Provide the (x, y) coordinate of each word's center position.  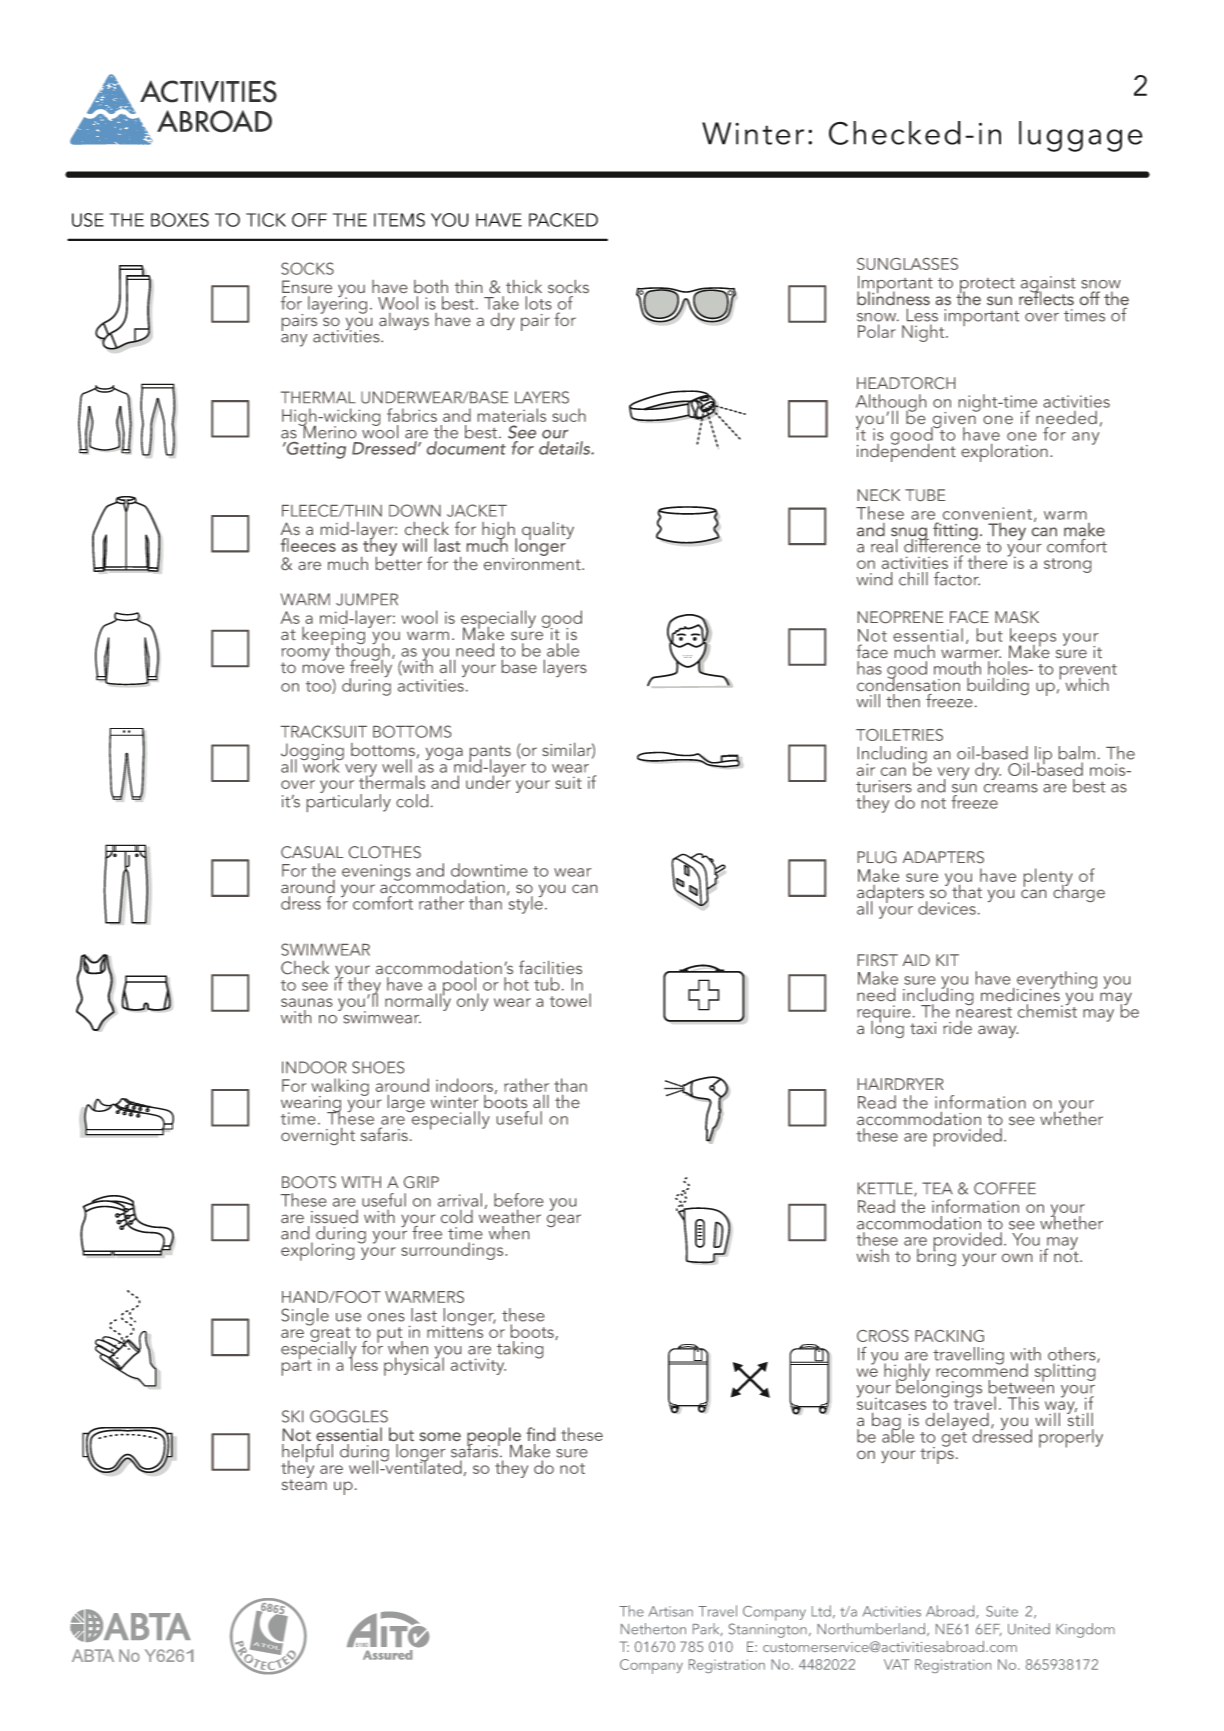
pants (490, 754)
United (1029, 1629)
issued (334, 1216)
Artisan (671, 1611)
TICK (266, 220)
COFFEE (1005, 1188)
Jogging (312, 753)
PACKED (563, 220)
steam (304, 1483)
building (998, 686)
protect (986, 287)
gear (564, 1220)
